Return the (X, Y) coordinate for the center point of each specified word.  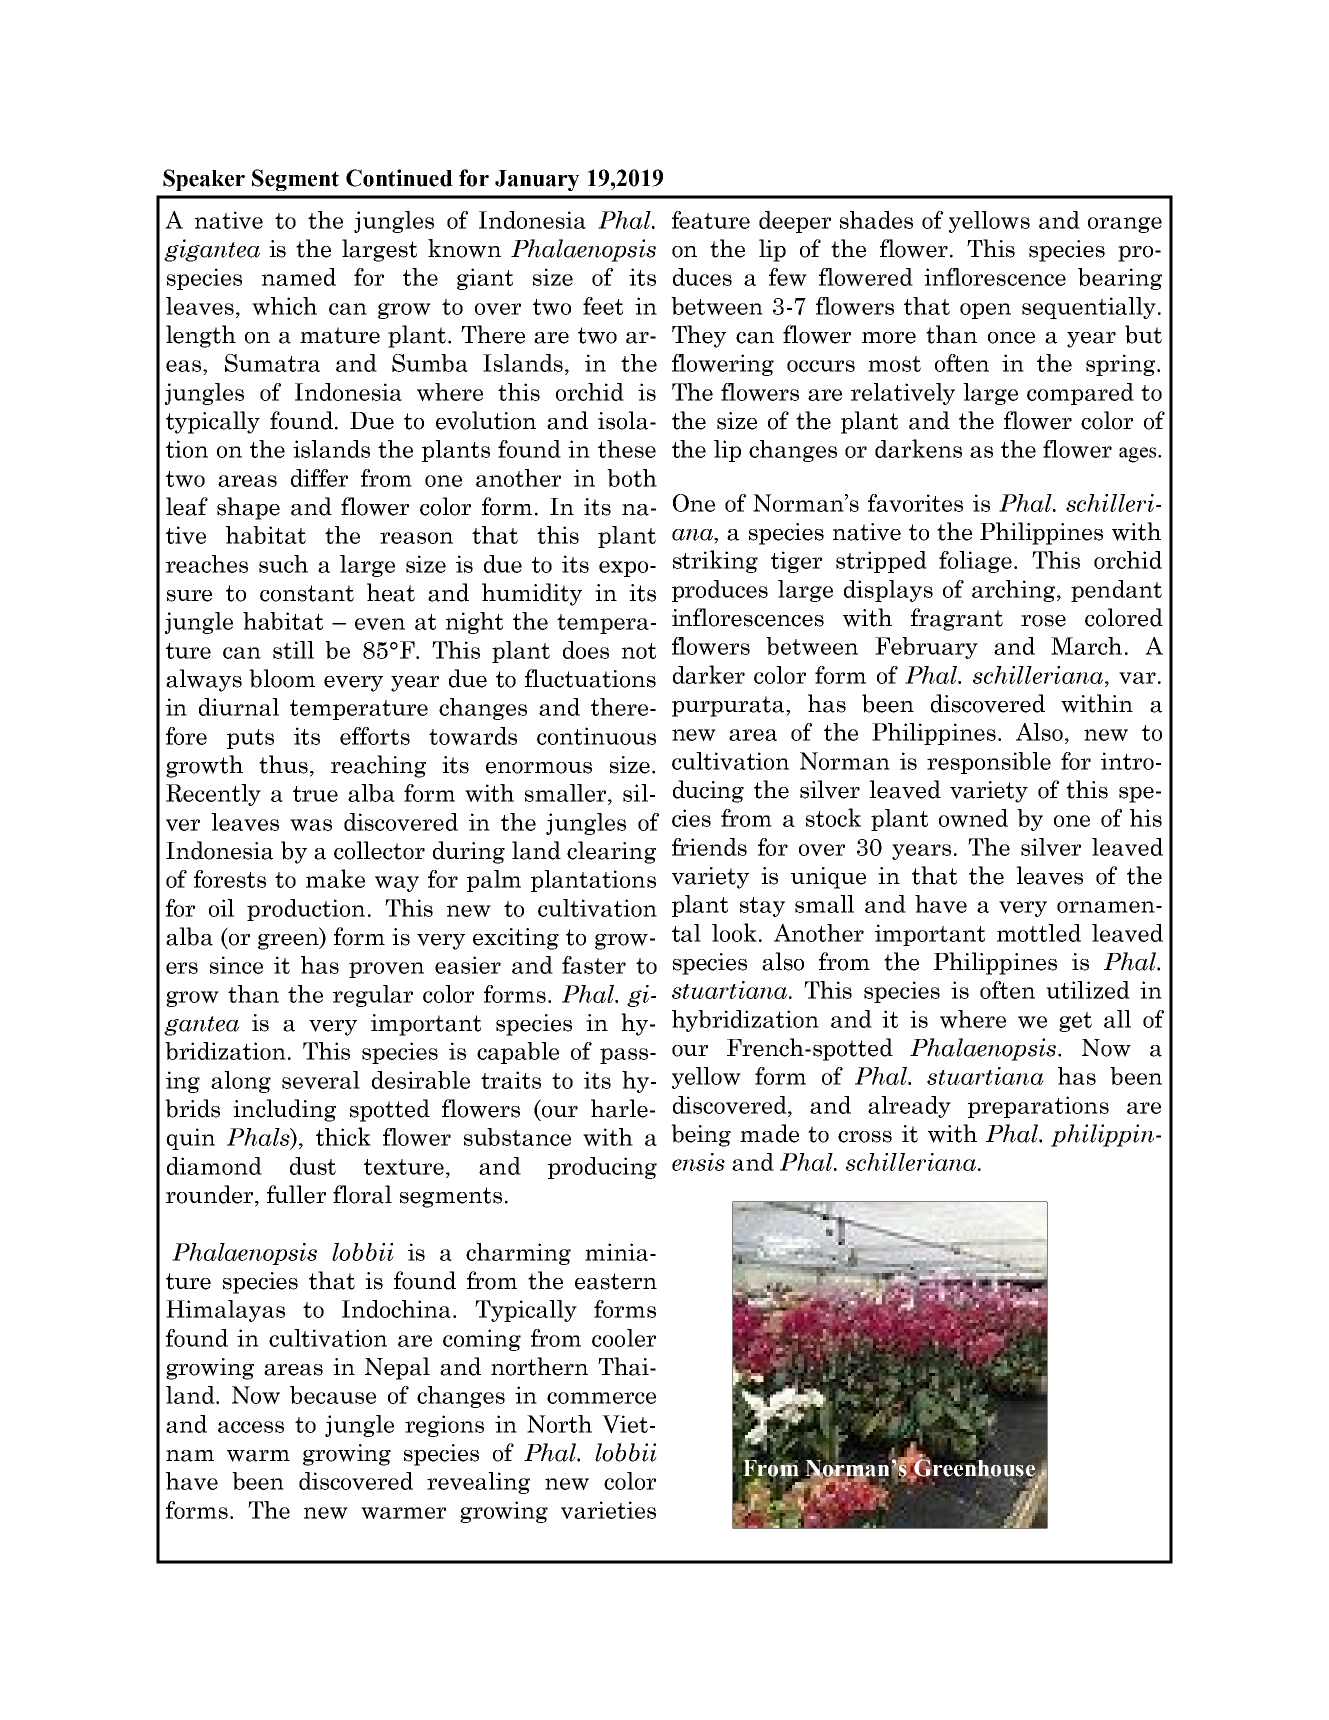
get (1075, 1022)
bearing (1120, 279)
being (701, 1135)
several (321, 1080)
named (299, 277)
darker (709, 674)
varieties (608, 1510)
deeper (795, 222)
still (293, 650)
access (251, 1427)
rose (1043, 621)
